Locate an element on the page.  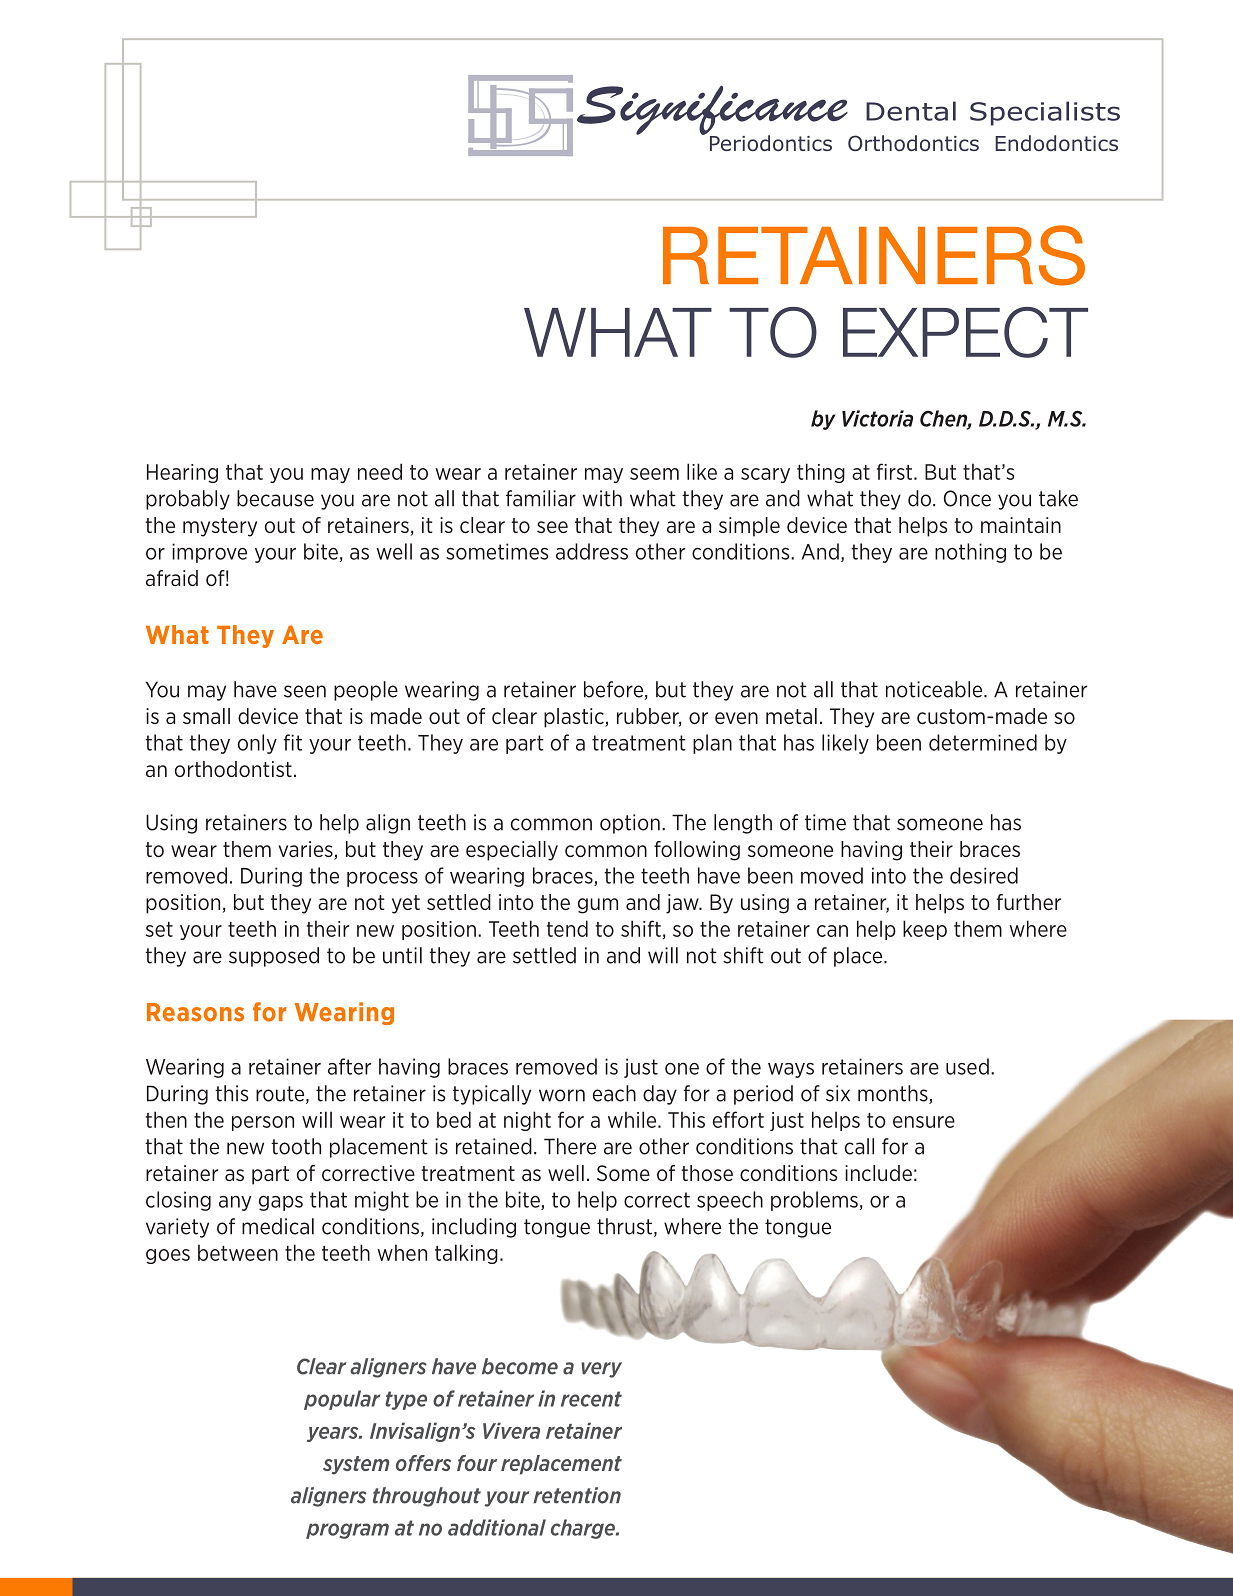
thrust is located at coordinates (624, 1226).
